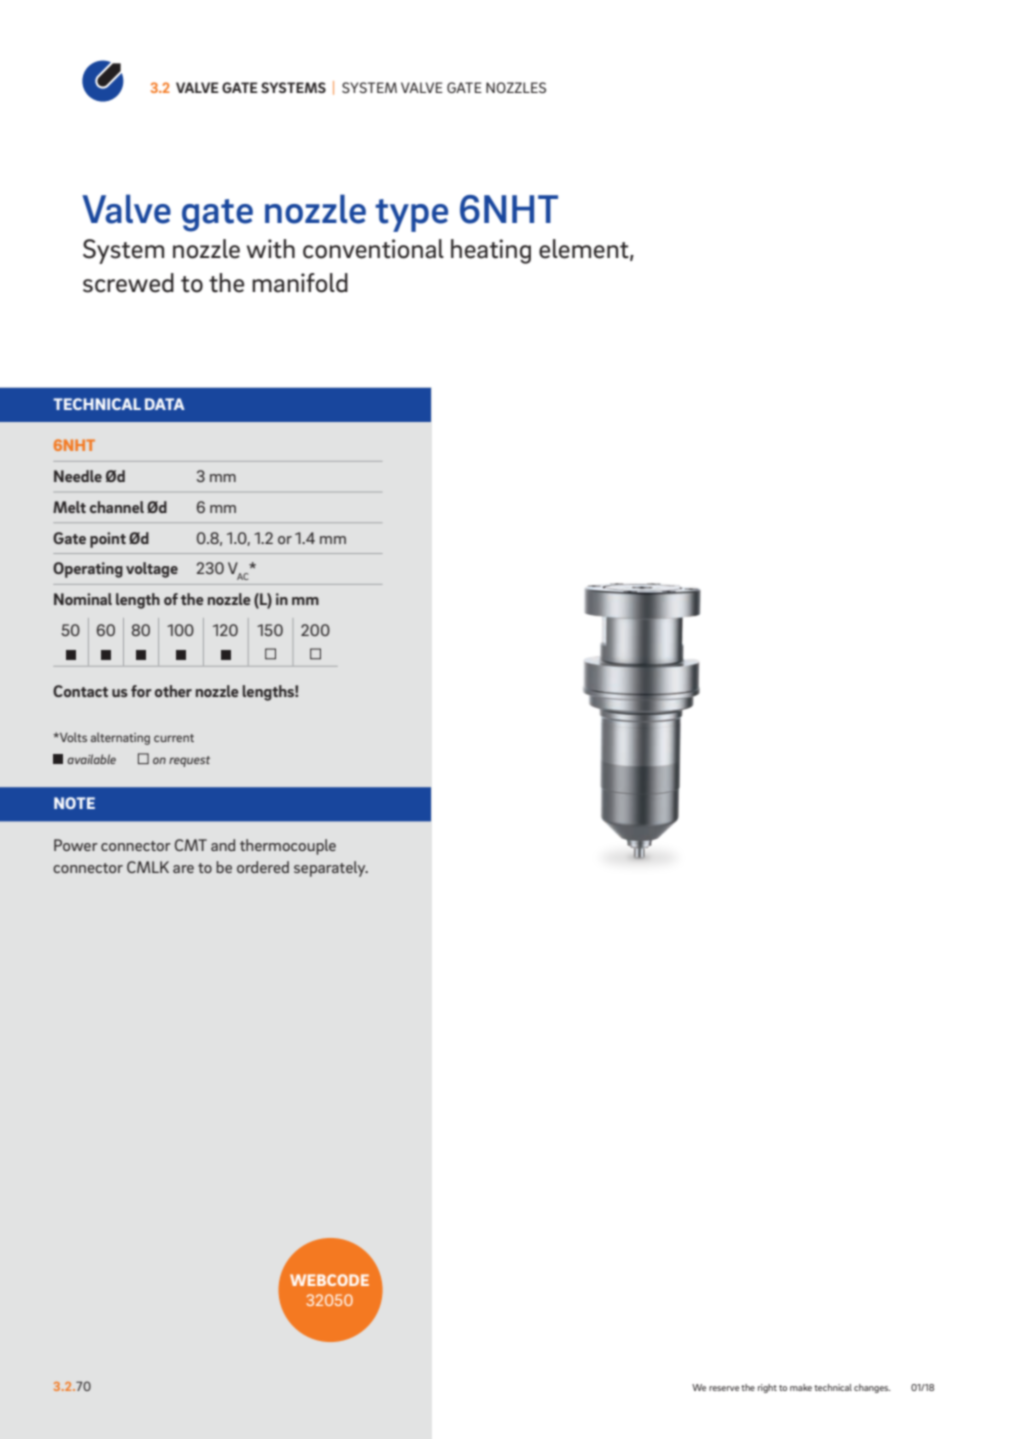 This screenshot has width=1017, height=1439. What do you see at coordinates (491, 251) in the screenshot?
I see `heating` at bounding box center [491, 251].
